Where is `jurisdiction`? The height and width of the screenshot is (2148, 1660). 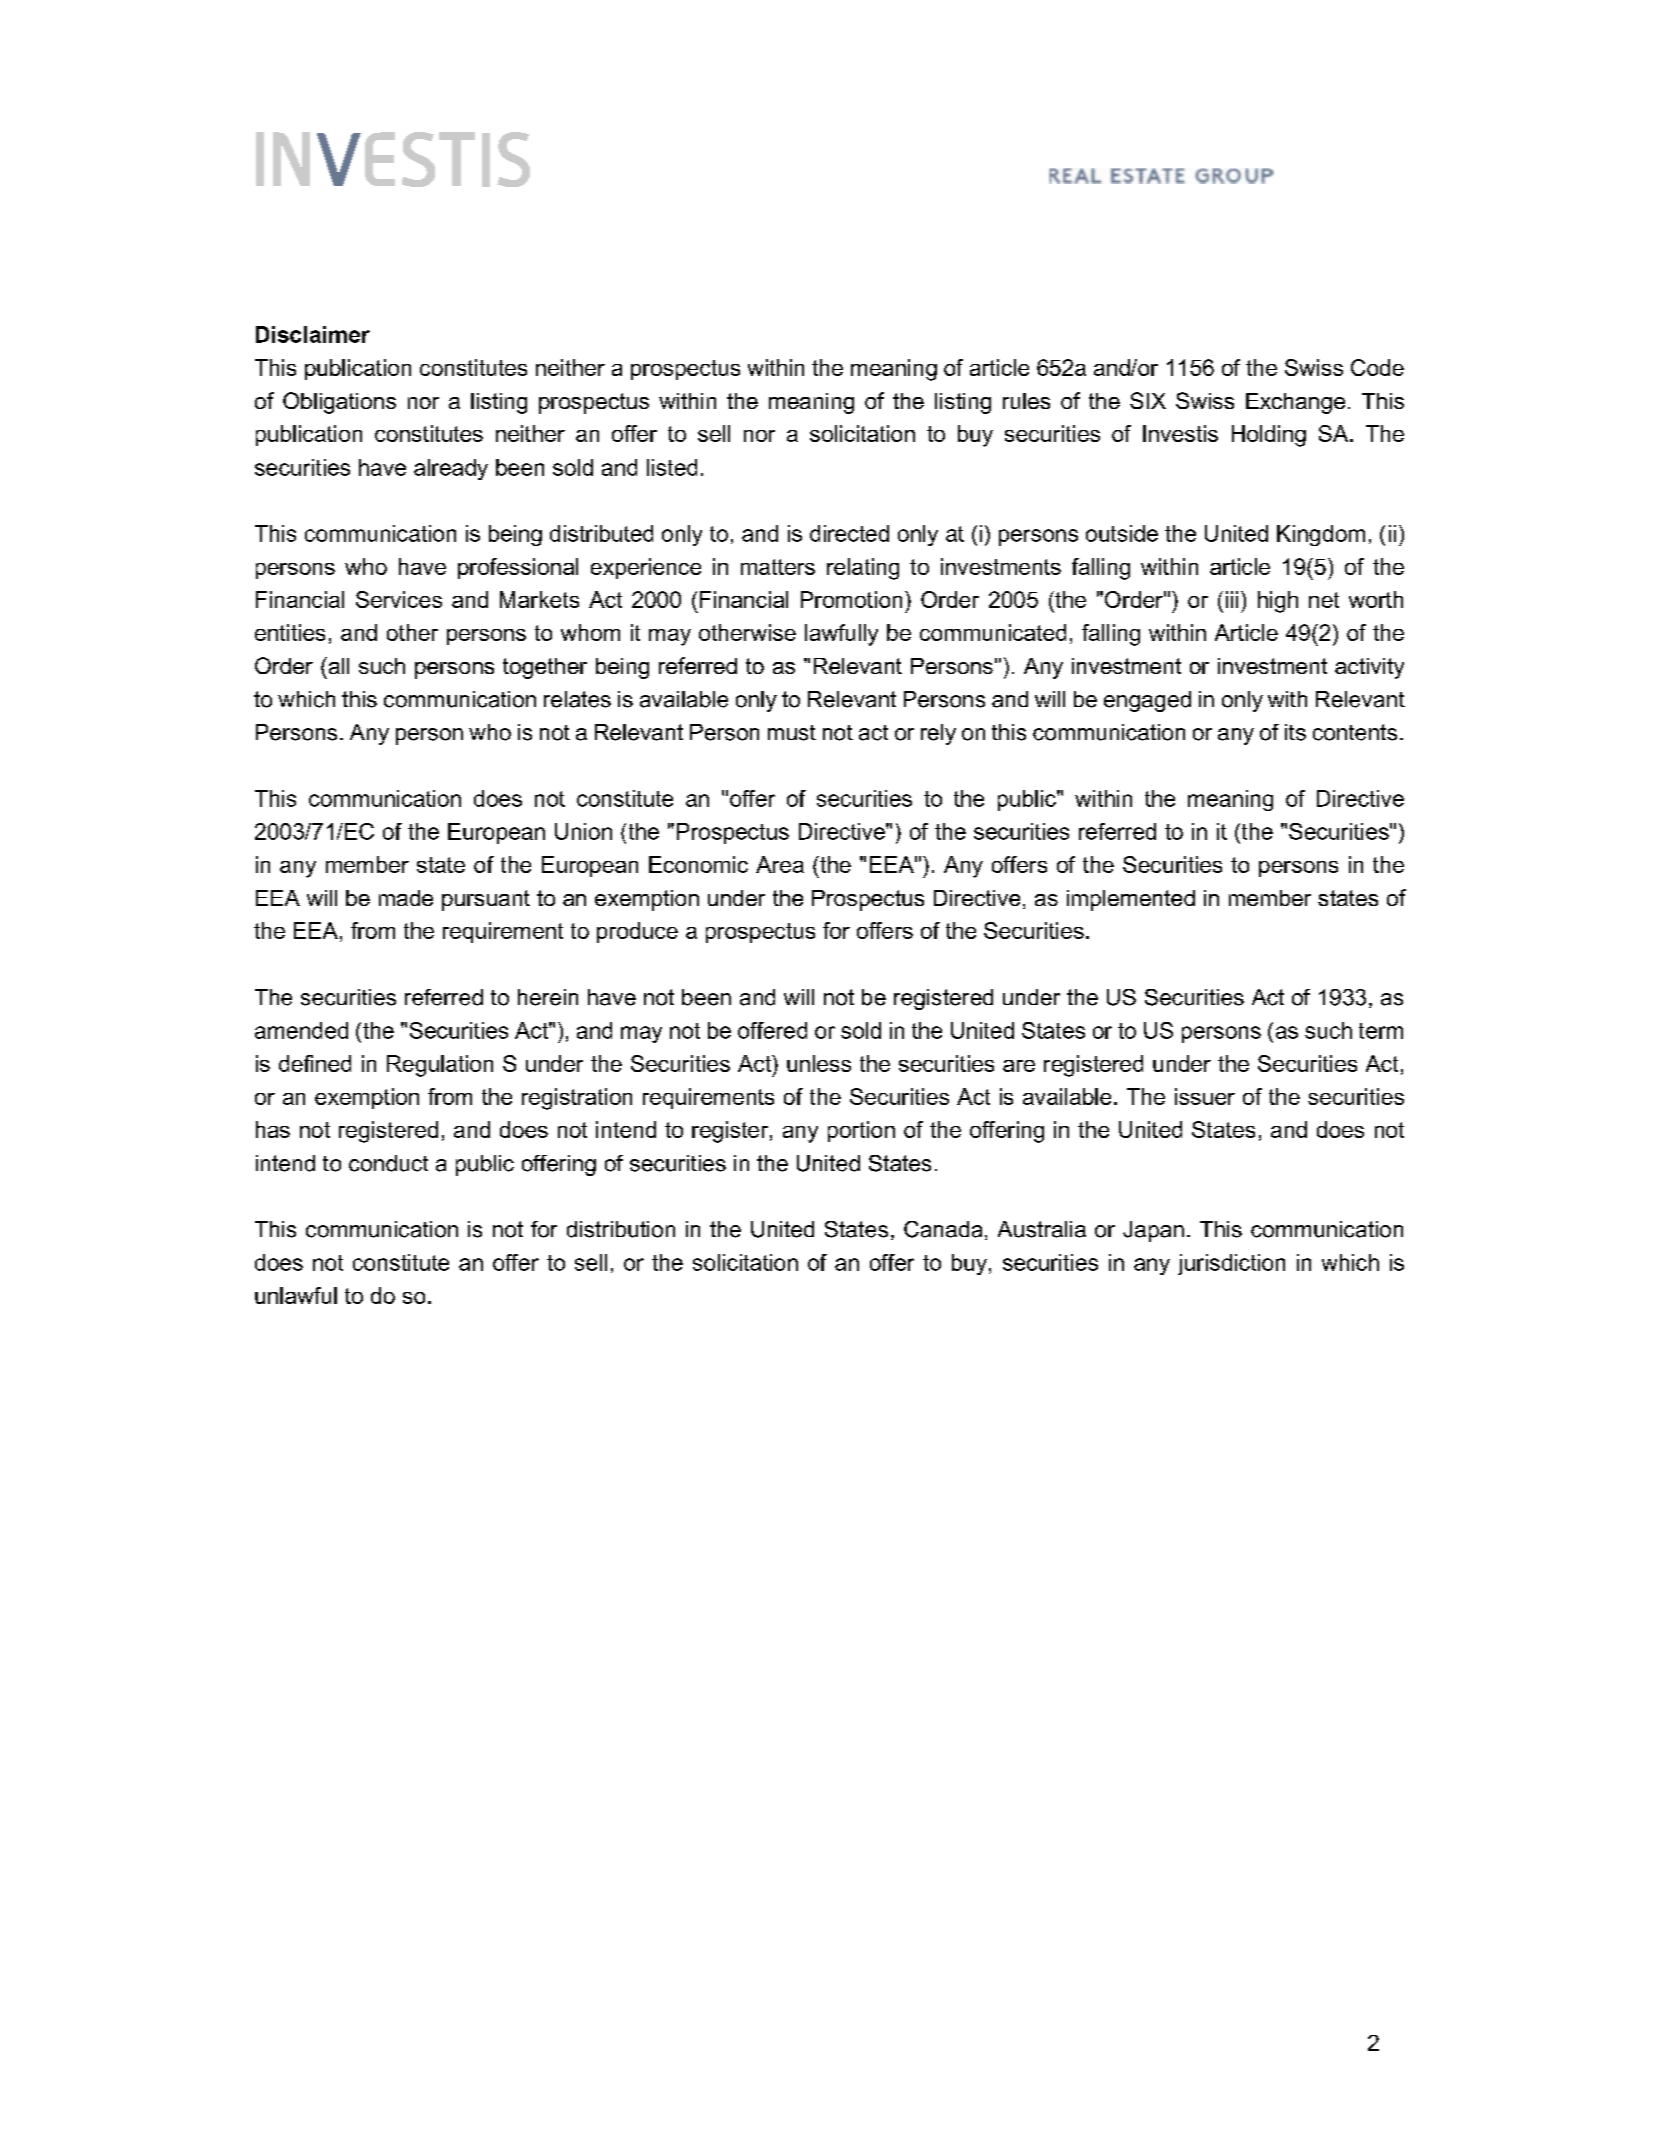 jurisdiction is located at coordinates (1231, 1264).
